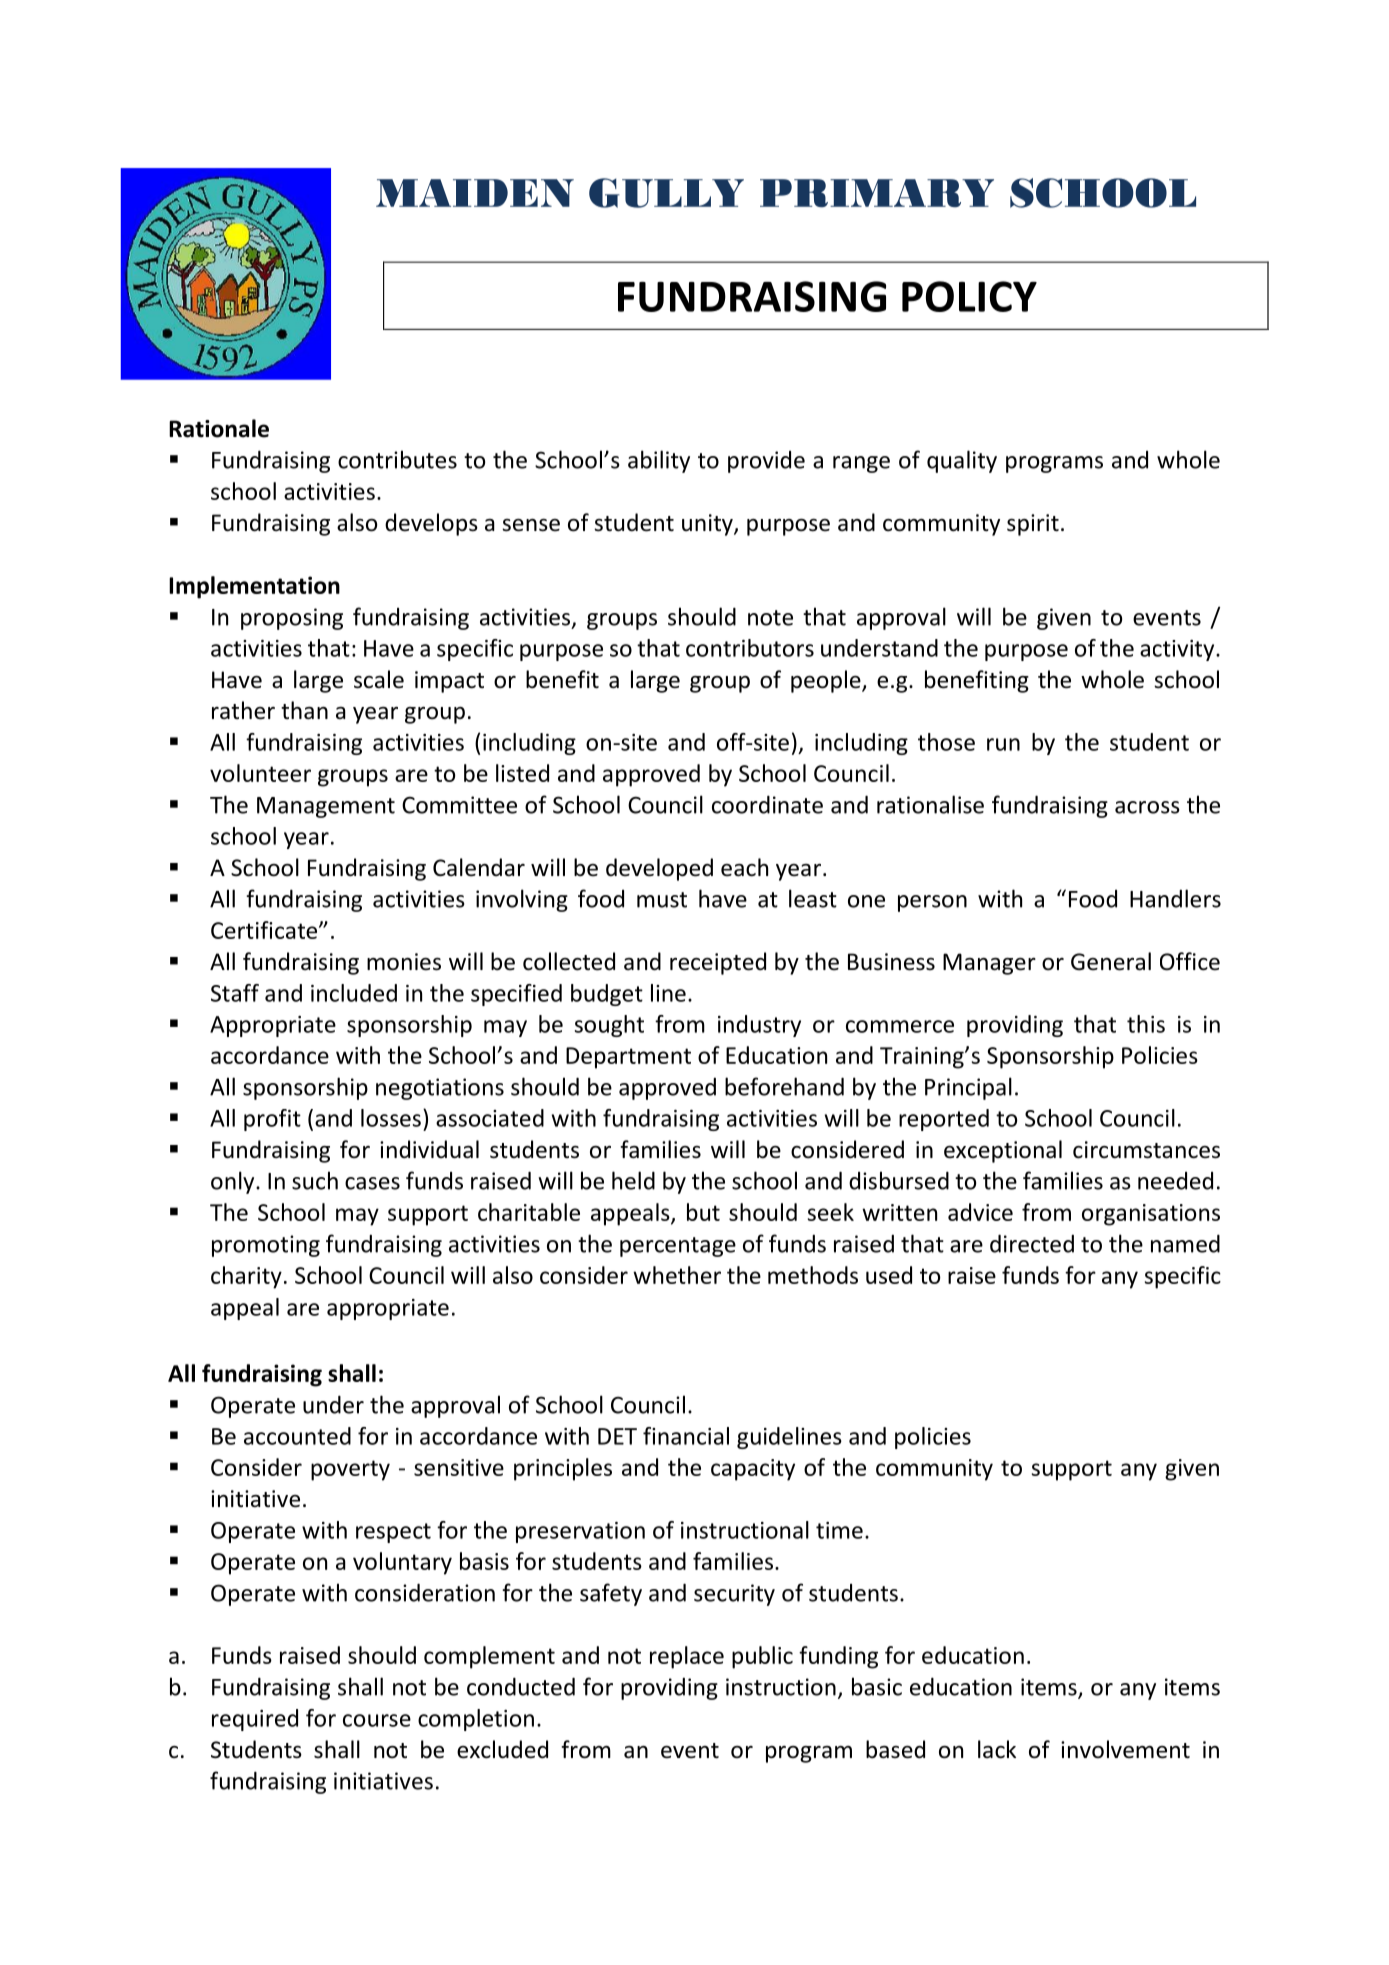 Image resolution: width=1389 pixels, height=1965 pixels. What do you see at coordinates (969, 296) in the document?
I see `POLICY` at bounding box center [969, 296].
